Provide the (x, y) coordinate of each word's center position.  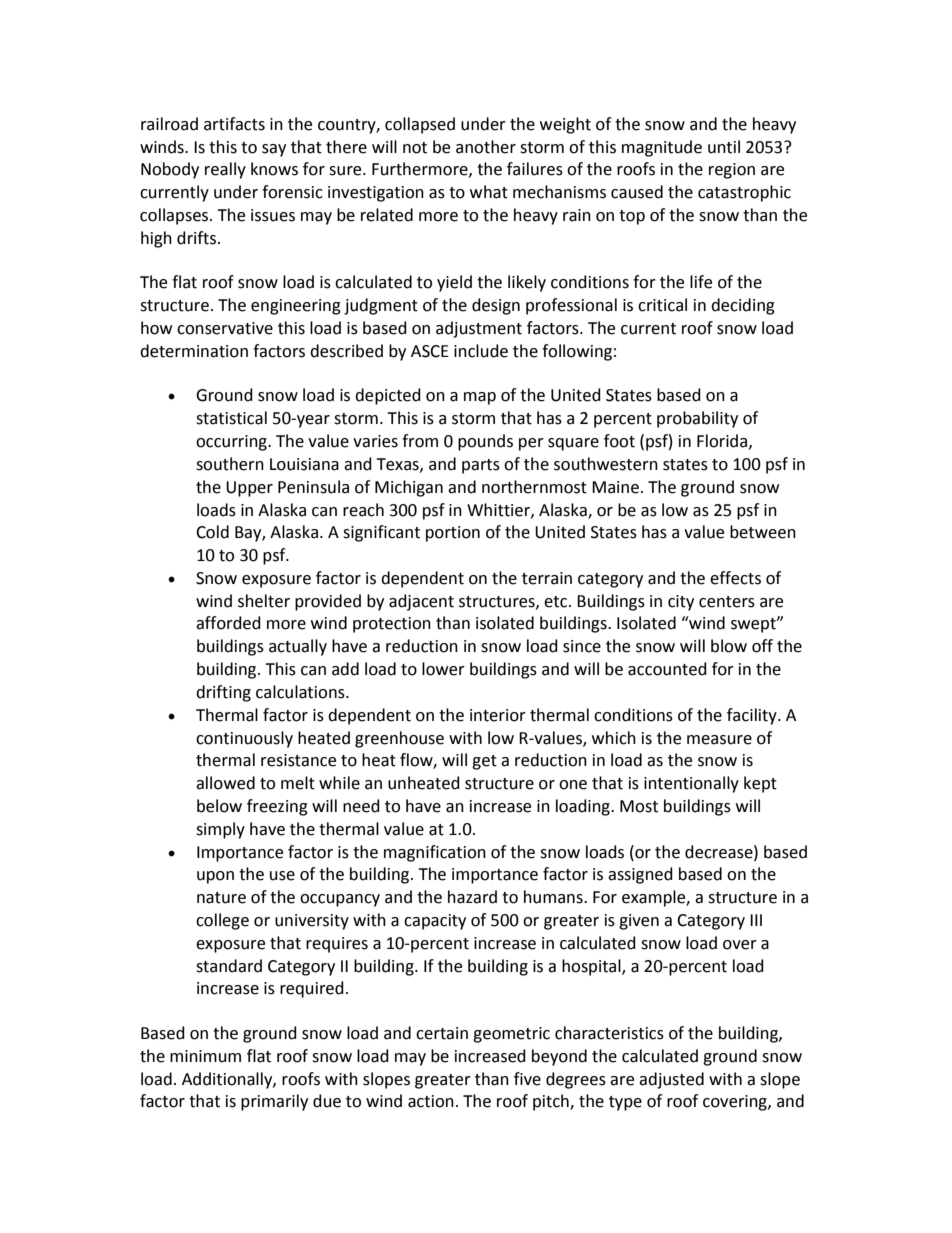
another (486, 147)
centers (727, 602)
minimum (205, 1056)
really (225, 170)
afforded (228, 623)
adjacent (421, 602)
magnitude (662, 148)
